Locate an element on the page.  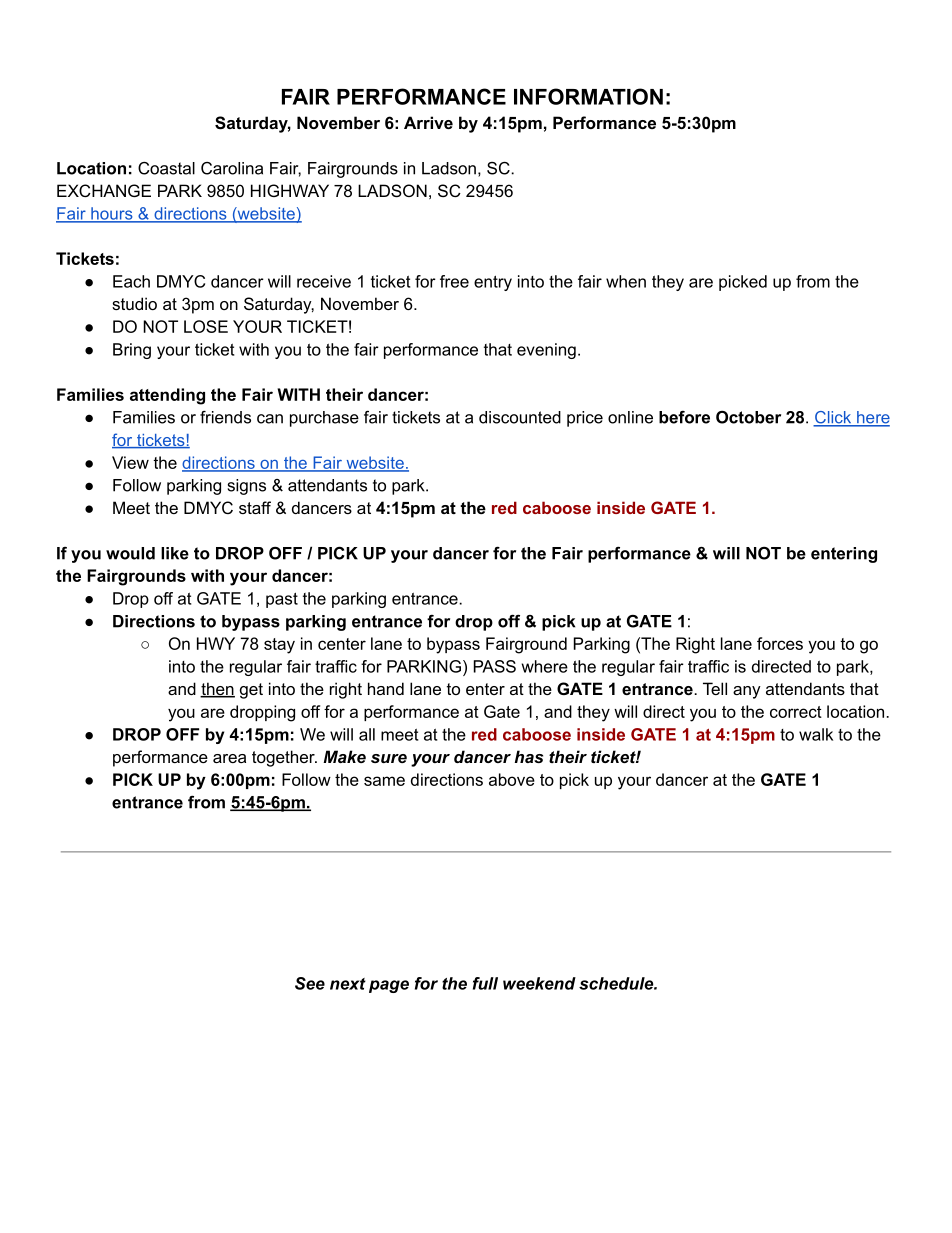
Coastal is located at coordinates (166, 168).
